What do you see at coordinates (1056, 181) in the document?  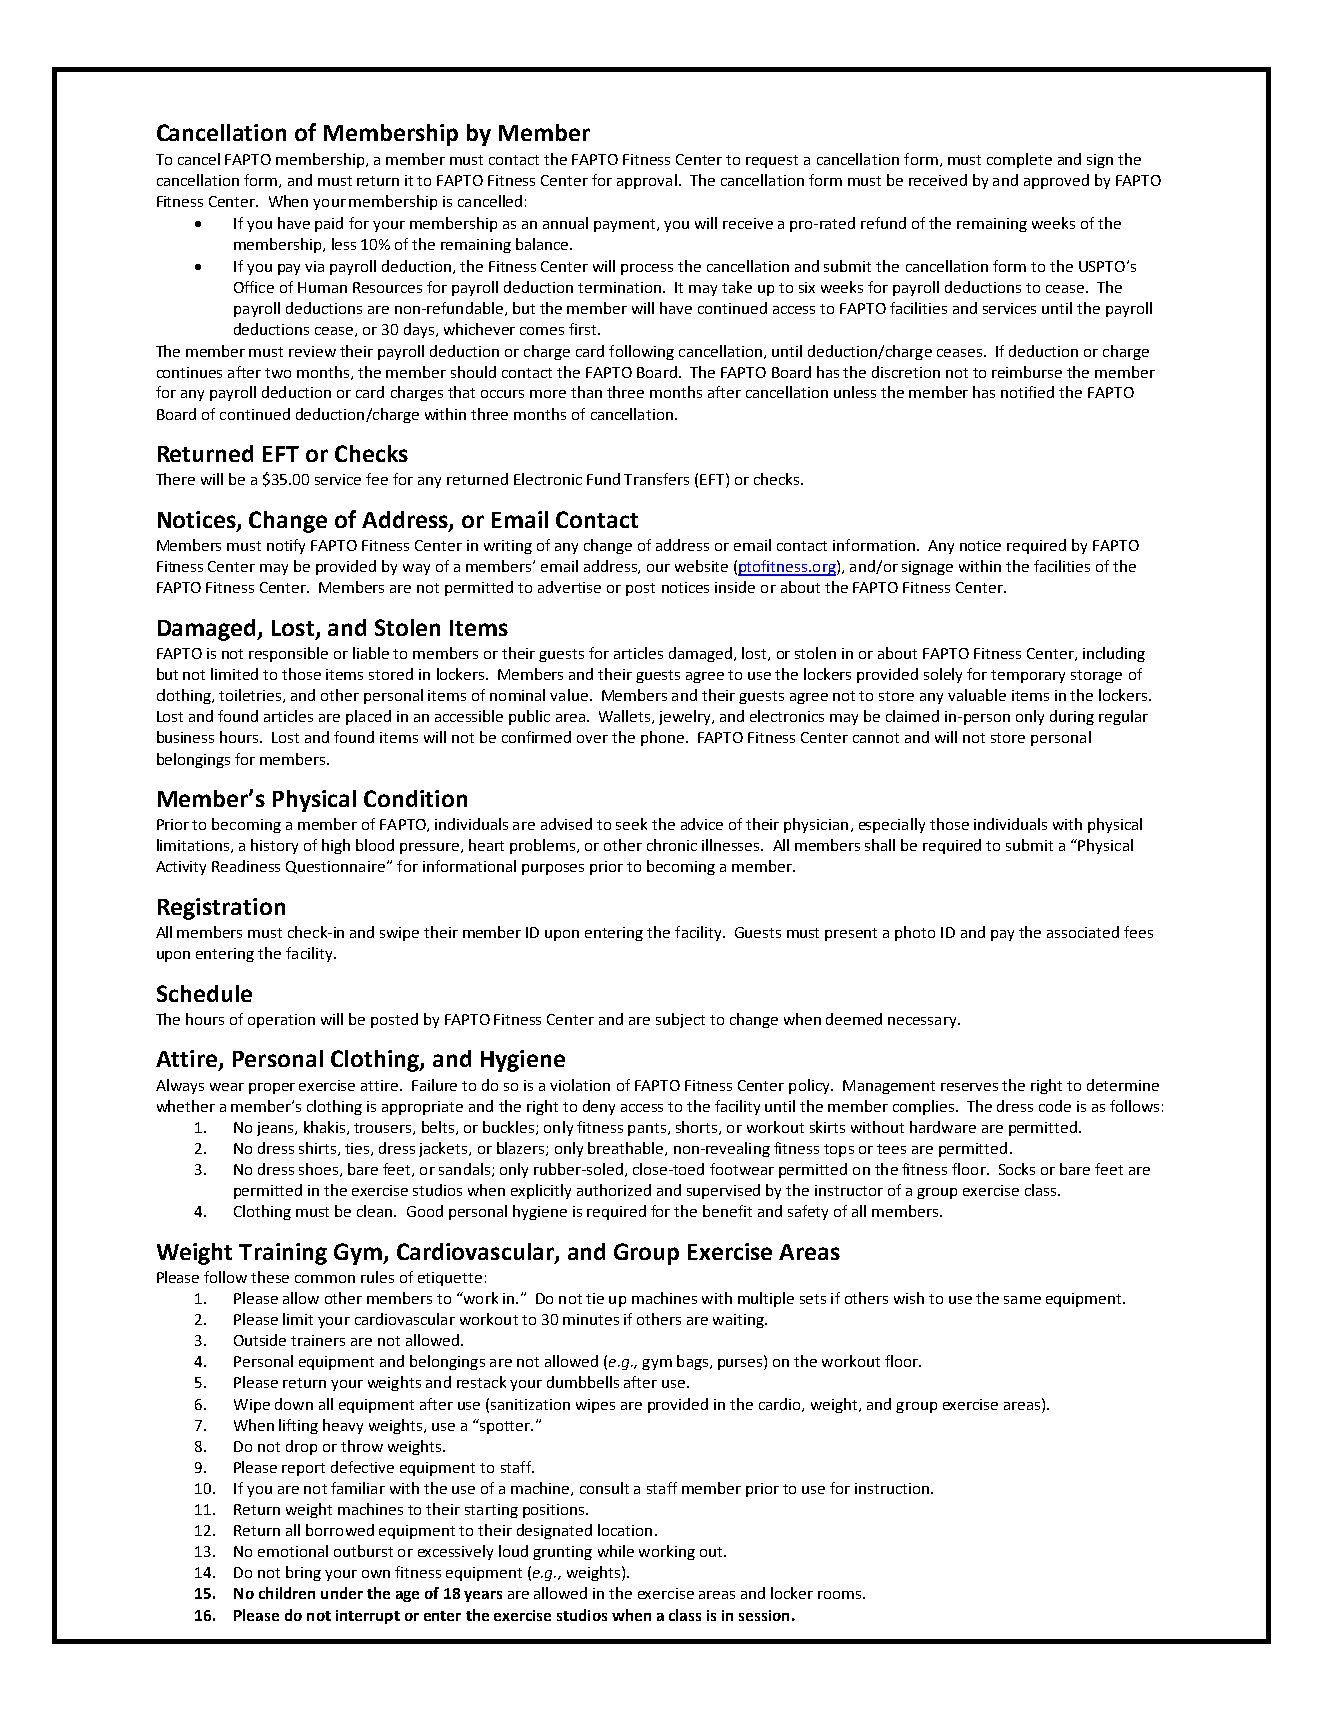 I see `approved` at bounding box center [1056, 181].
